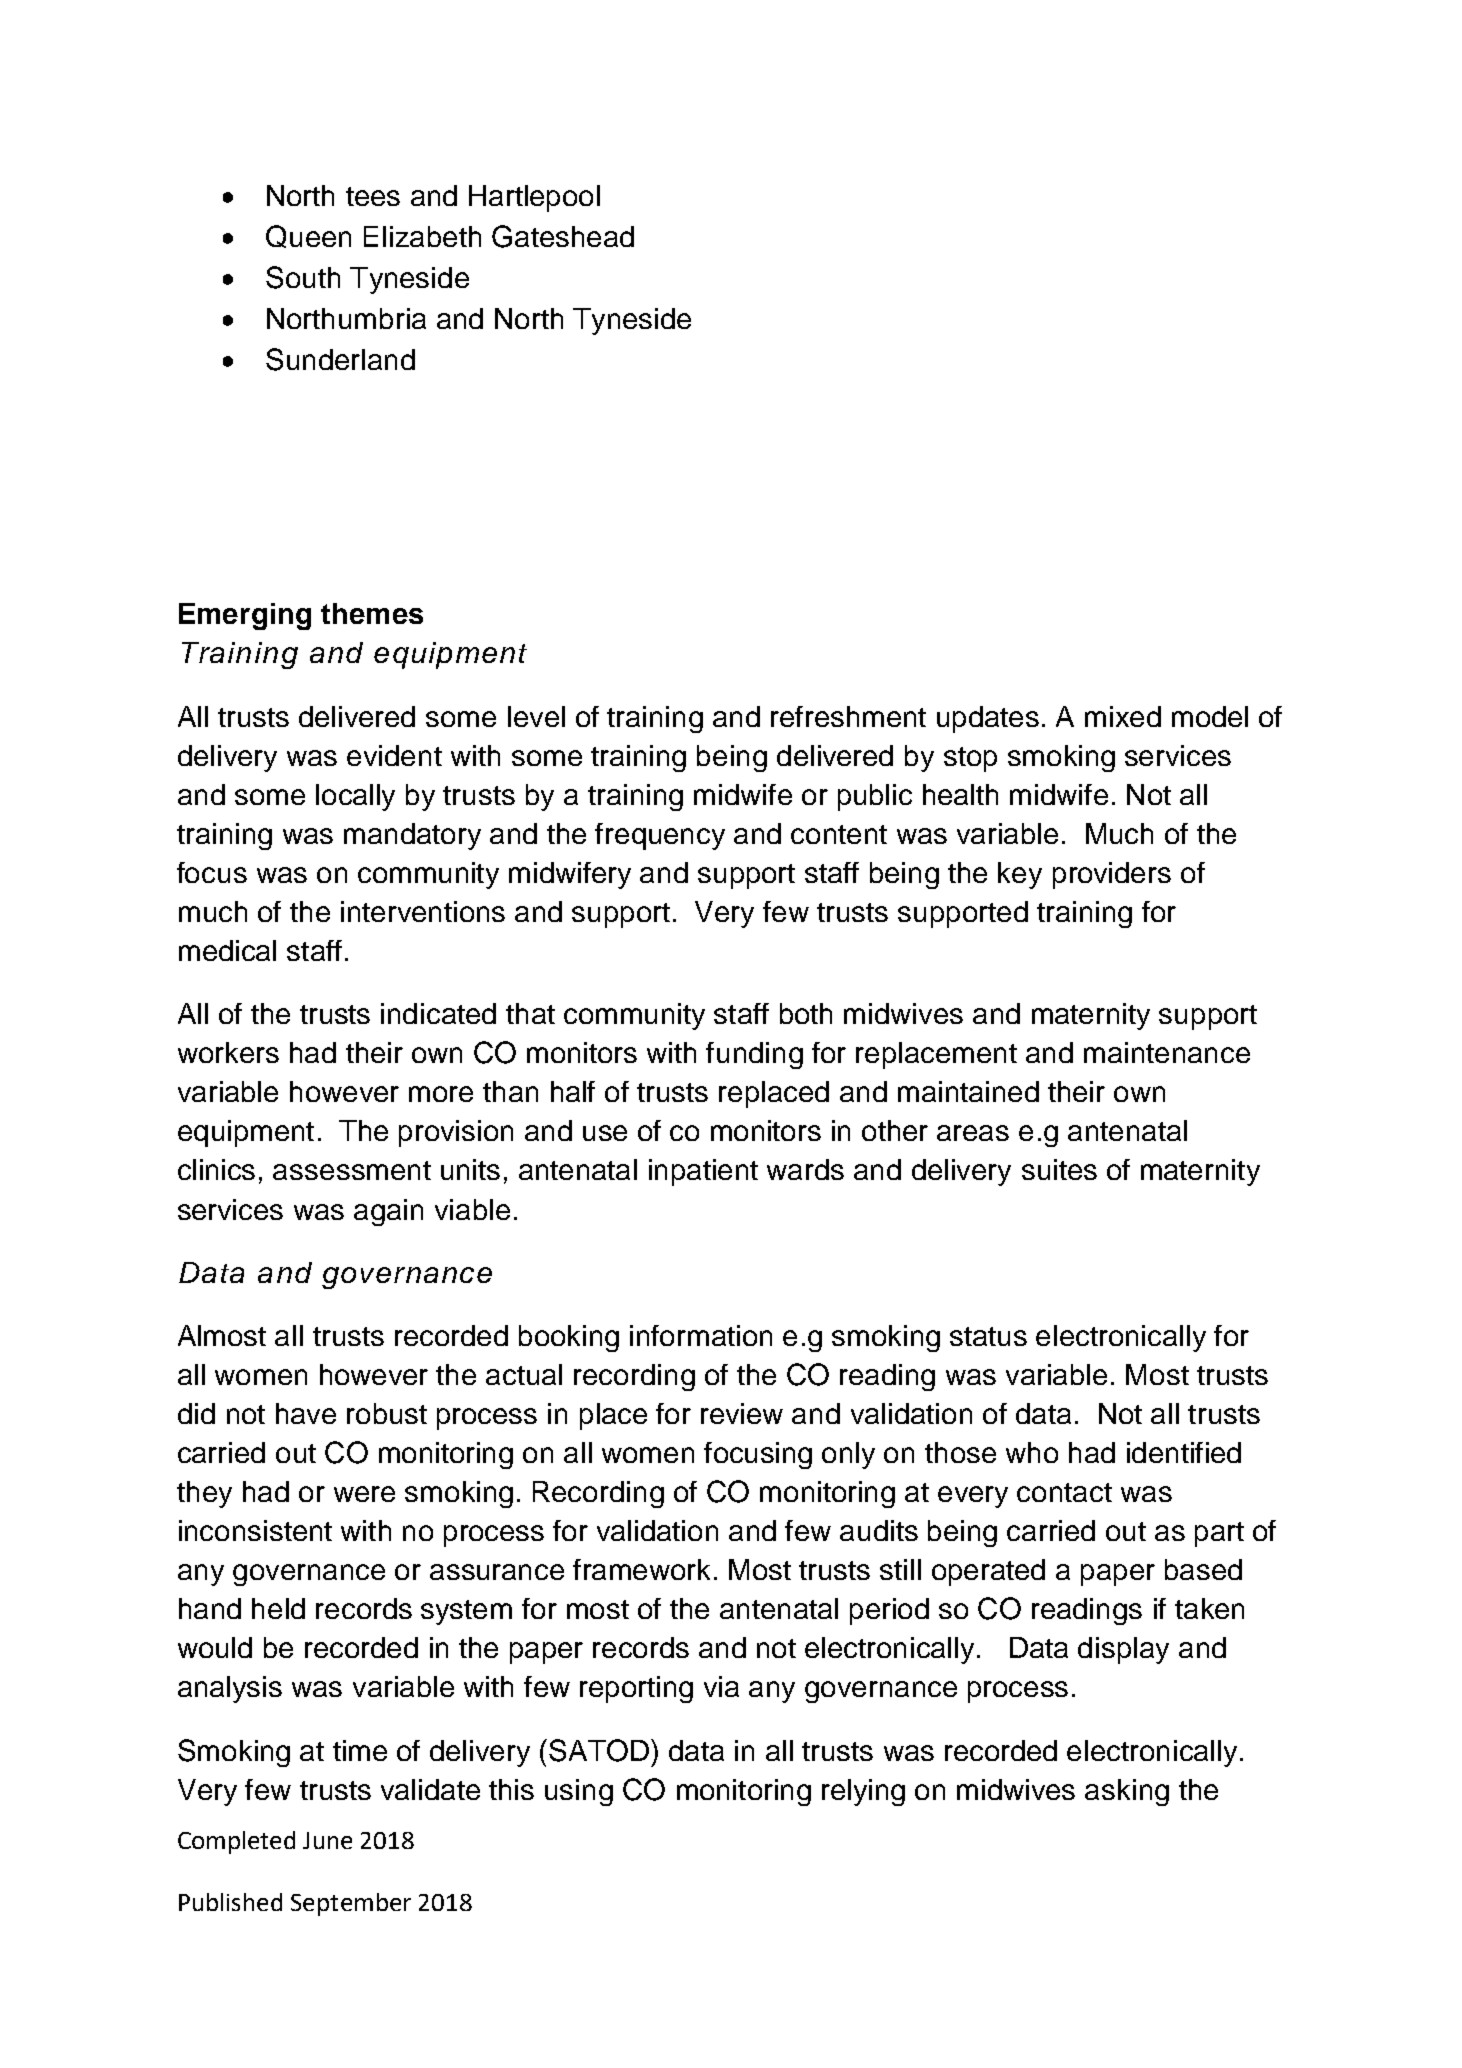 This screenshot has height=2068, width=1462. I want to click on relying, so click(863, 1792).
